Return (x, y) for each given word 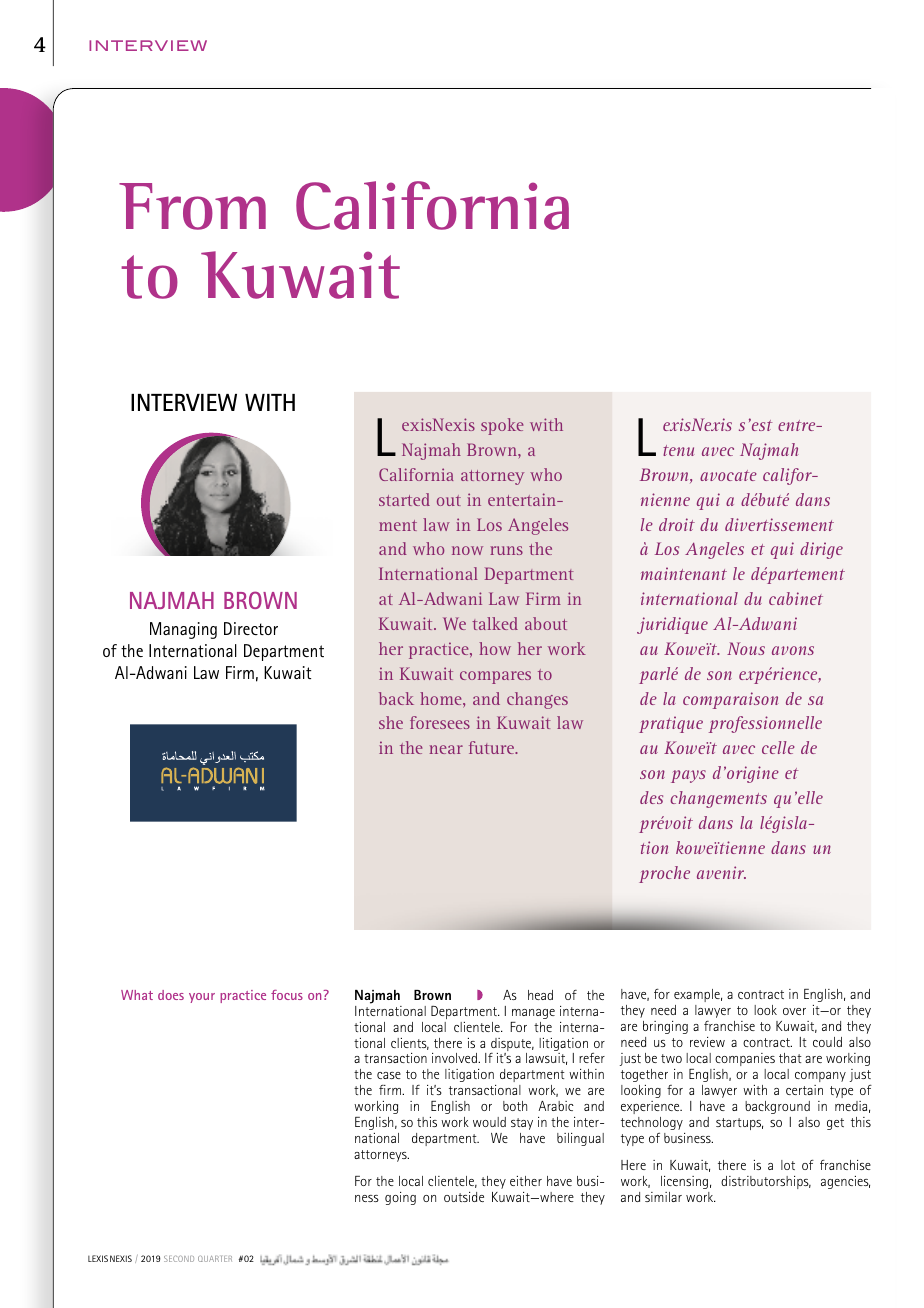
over (794, 1011)
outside (464, 1197)
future (492, 747)
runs (506, 550)
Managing (183, 630)
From (192, 206)
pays (688, 776)
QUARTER (215, 1259)
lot (788, 1165)
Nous (746, 648)
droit (677, 524)
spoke (502, 426)
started (404, 499)
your (202, 998)
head (540, 995)
